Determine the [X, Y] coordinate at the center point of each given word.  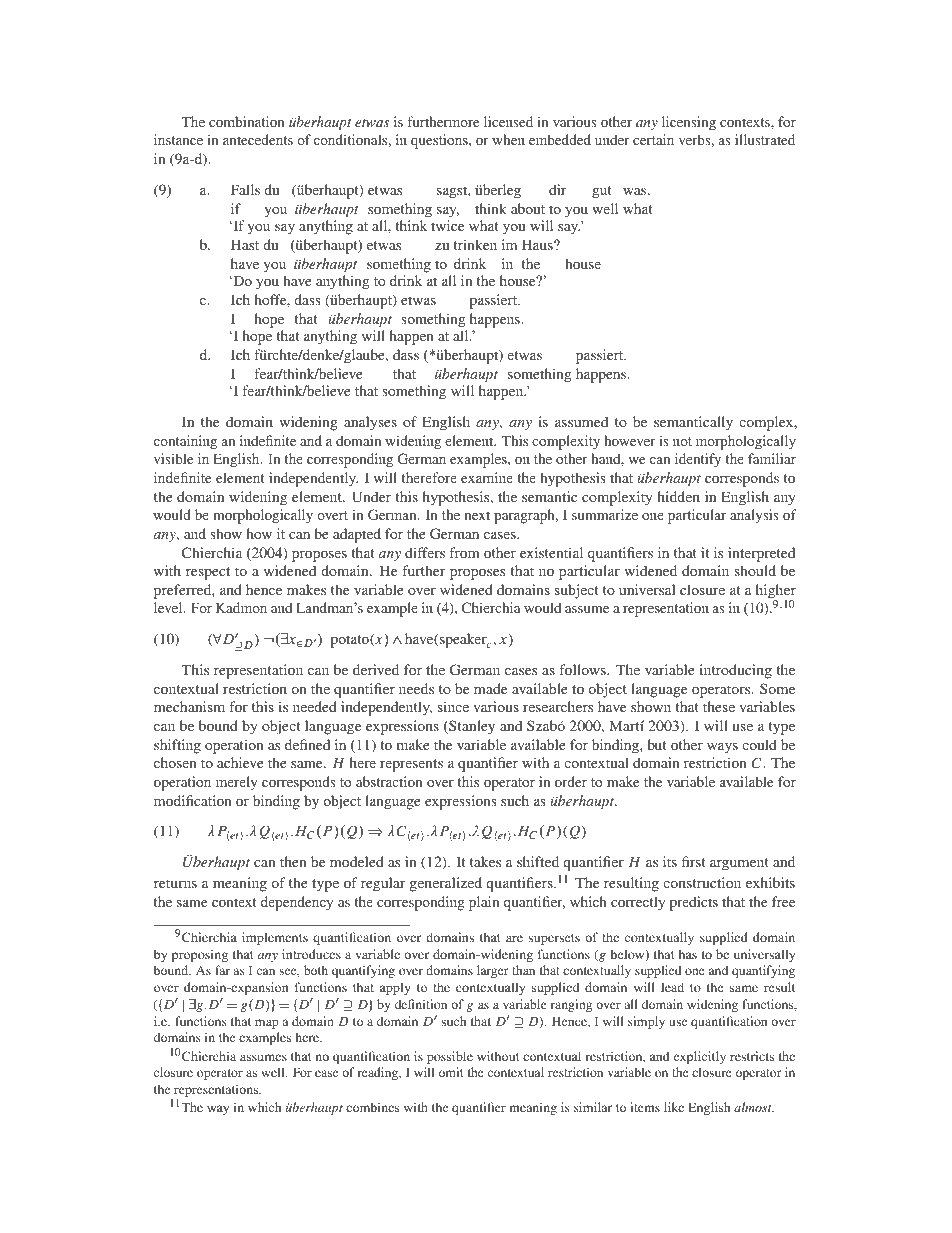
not [682, 441]
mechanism [189, 706]
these [719, 706]
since [453, 706]
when [508, 139]
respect [208, 573]
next [477, 515]
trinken [475, 244]
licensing [689, 123]
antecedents [258, 139]
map [267, 1024]
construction [702, 882]
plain [484, 903]
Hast [245, 244]
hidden [678, 496]
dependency [297, 903]
